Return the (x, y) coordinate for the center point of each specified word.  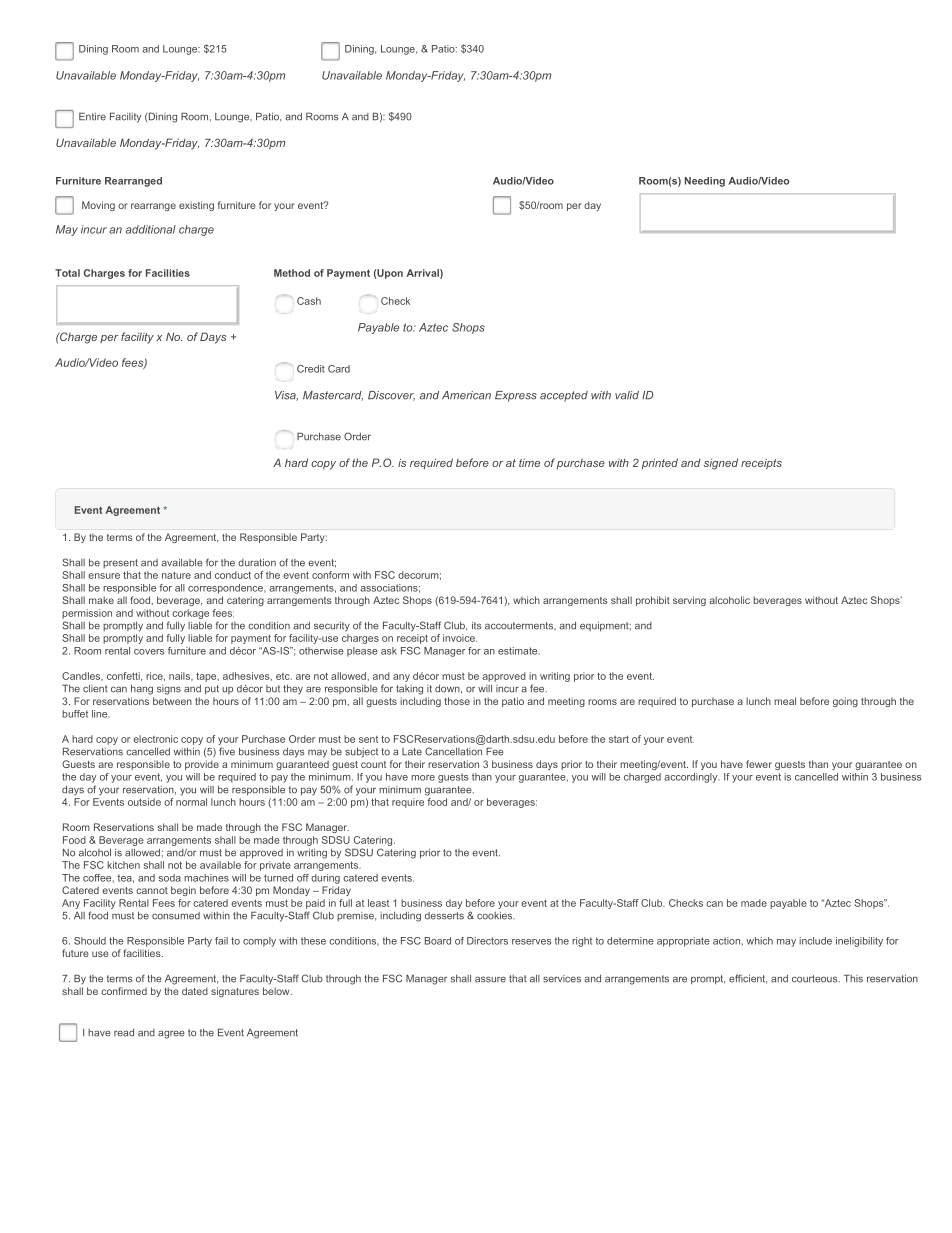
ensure (104, 576)
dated (195, 991)
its (477, 626)
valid (627, 395)
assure (490, 979)
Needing (705, 182)
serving (689, 601)
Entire (92, 116)
